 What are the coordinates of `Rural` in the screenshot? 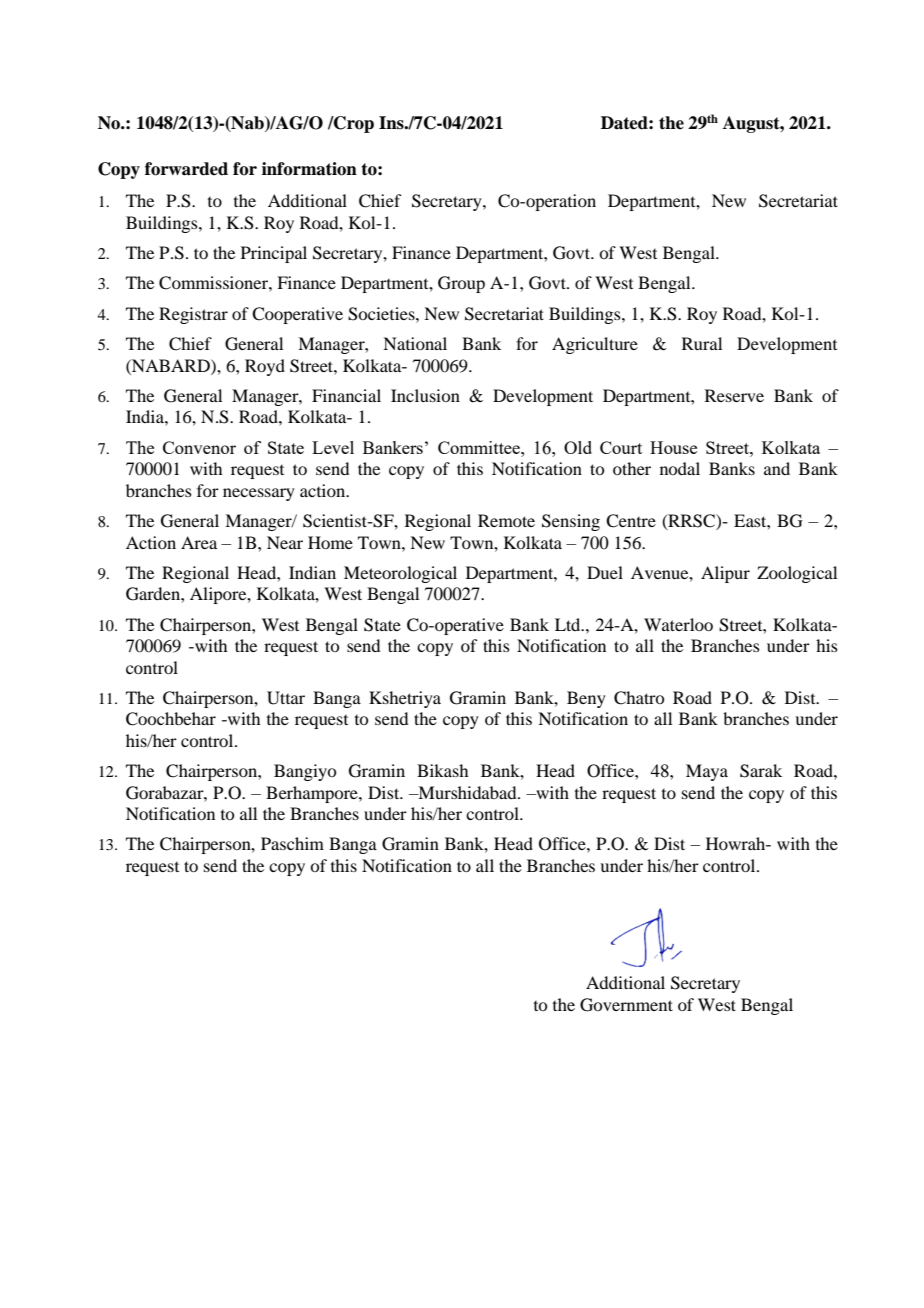 It's located at (702, 343).
